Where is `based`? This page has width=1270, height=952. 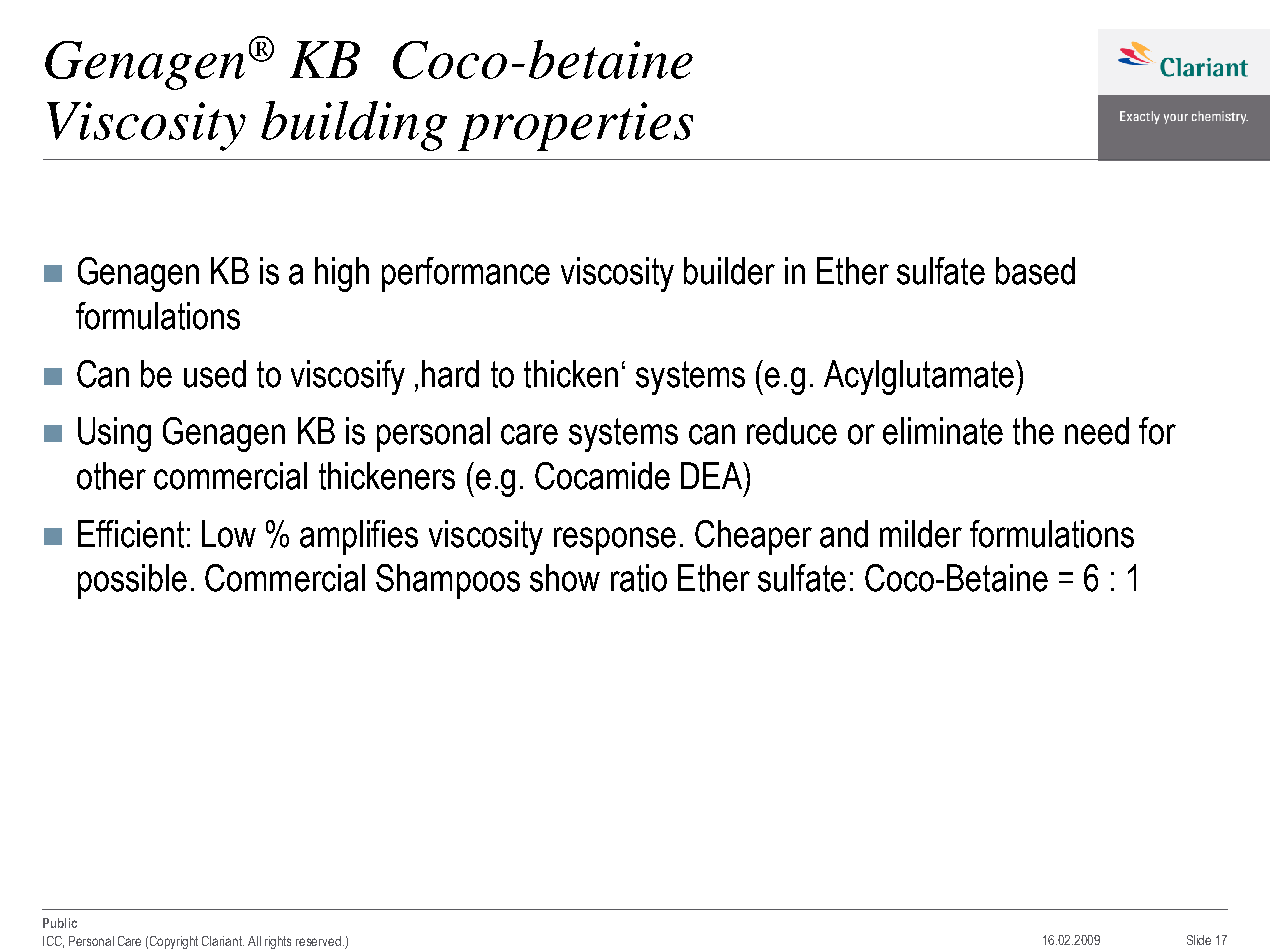 based is located at coordinates (1035, 271).
